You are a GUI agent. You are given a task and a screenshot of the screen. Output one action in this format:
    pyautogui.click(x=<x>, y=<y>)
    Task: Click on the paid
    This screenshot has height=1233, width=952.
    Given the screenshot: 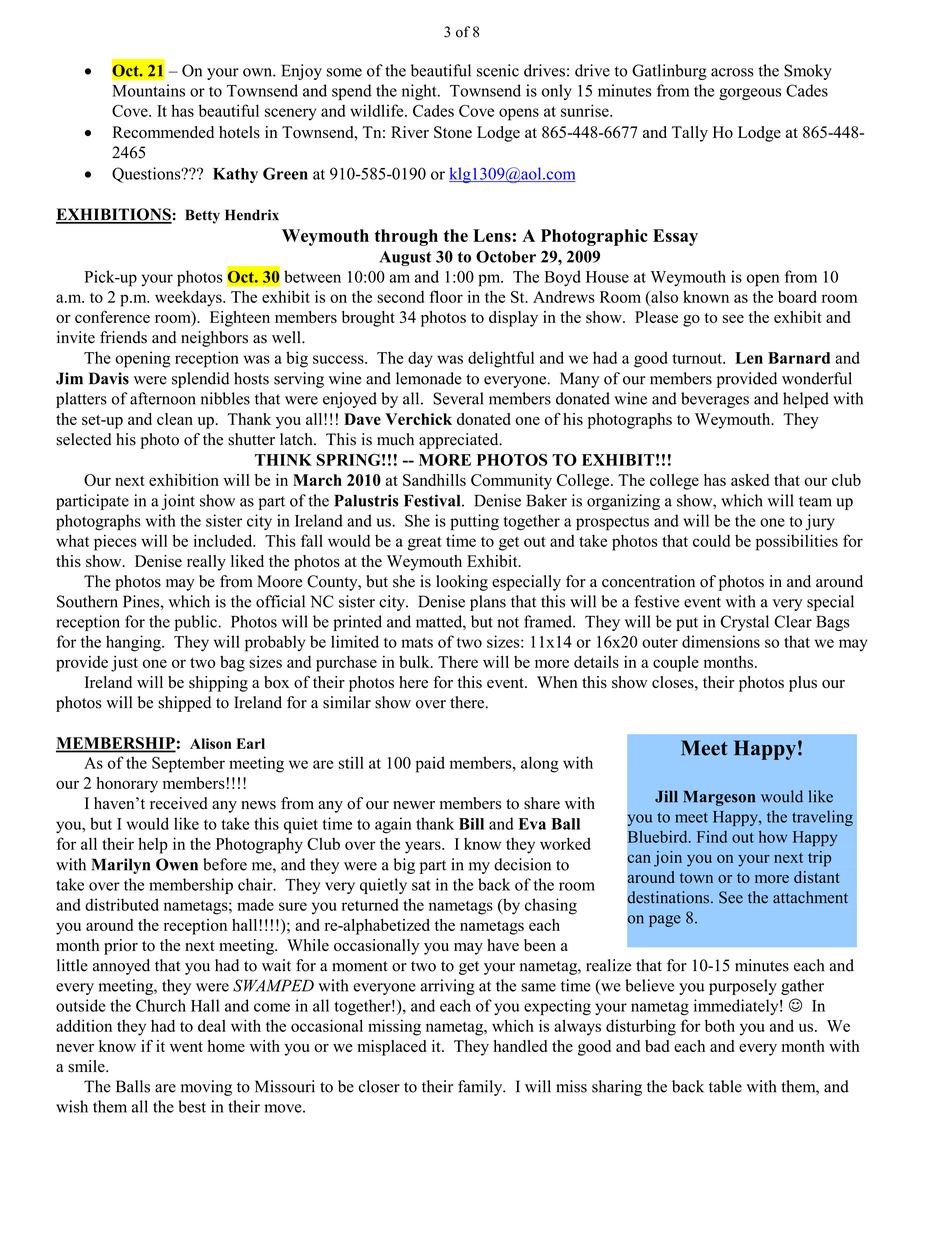 What is the action you would take?
    pyautogui.click(x=430, y=764)
